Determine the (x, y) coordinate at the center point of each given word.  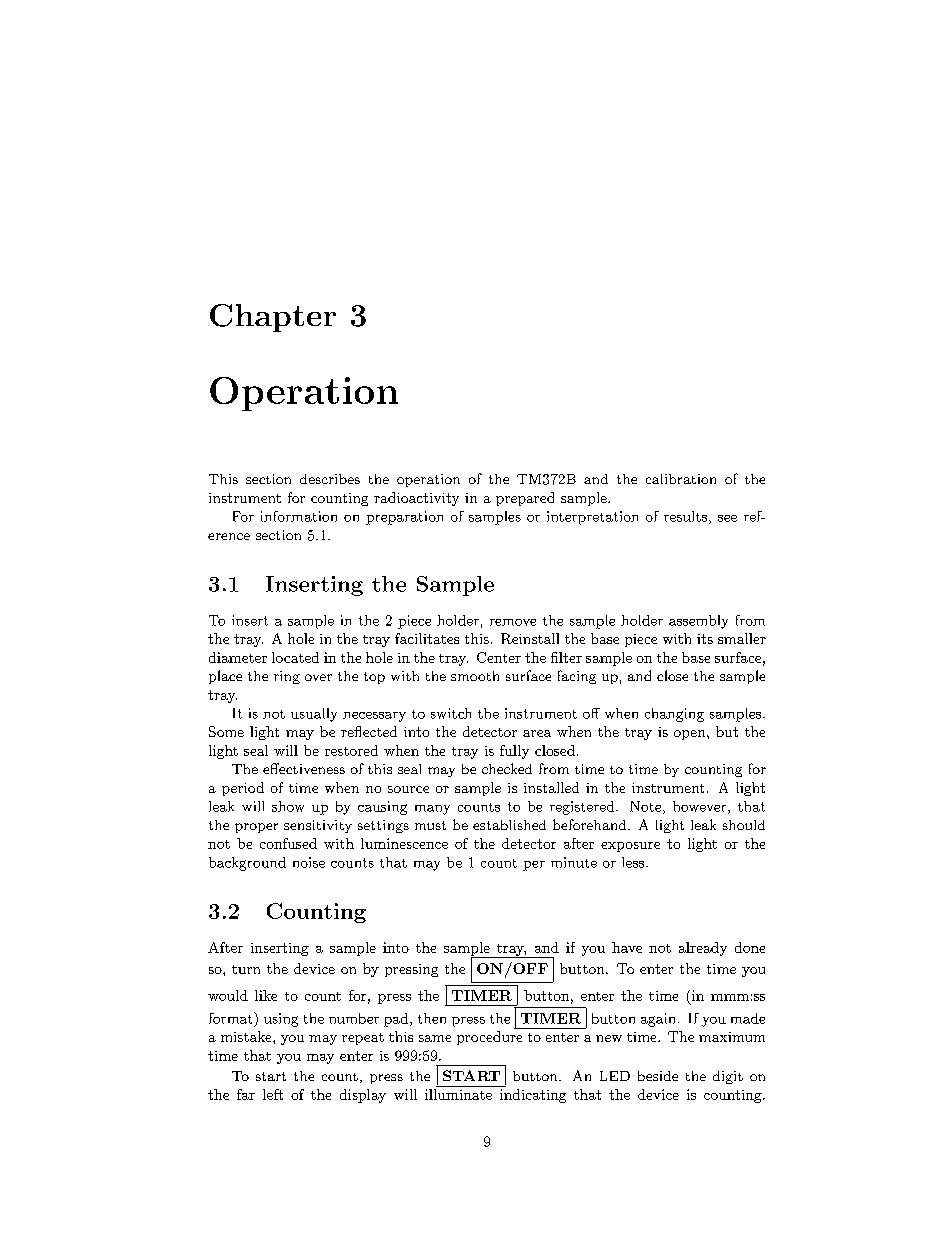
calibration (681, 479)
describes (330, 479)
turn (246, 969)
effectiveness (304, 768)
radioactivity (416, 499)
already (703, 949)
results (685, 516)
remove (513, 622)
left (273, 1094)
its (705, 639)
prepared (525, 499)
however (699, 806)
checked (507, 768)
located (295, 657)
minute (574, 862)
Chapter (273, 318)
